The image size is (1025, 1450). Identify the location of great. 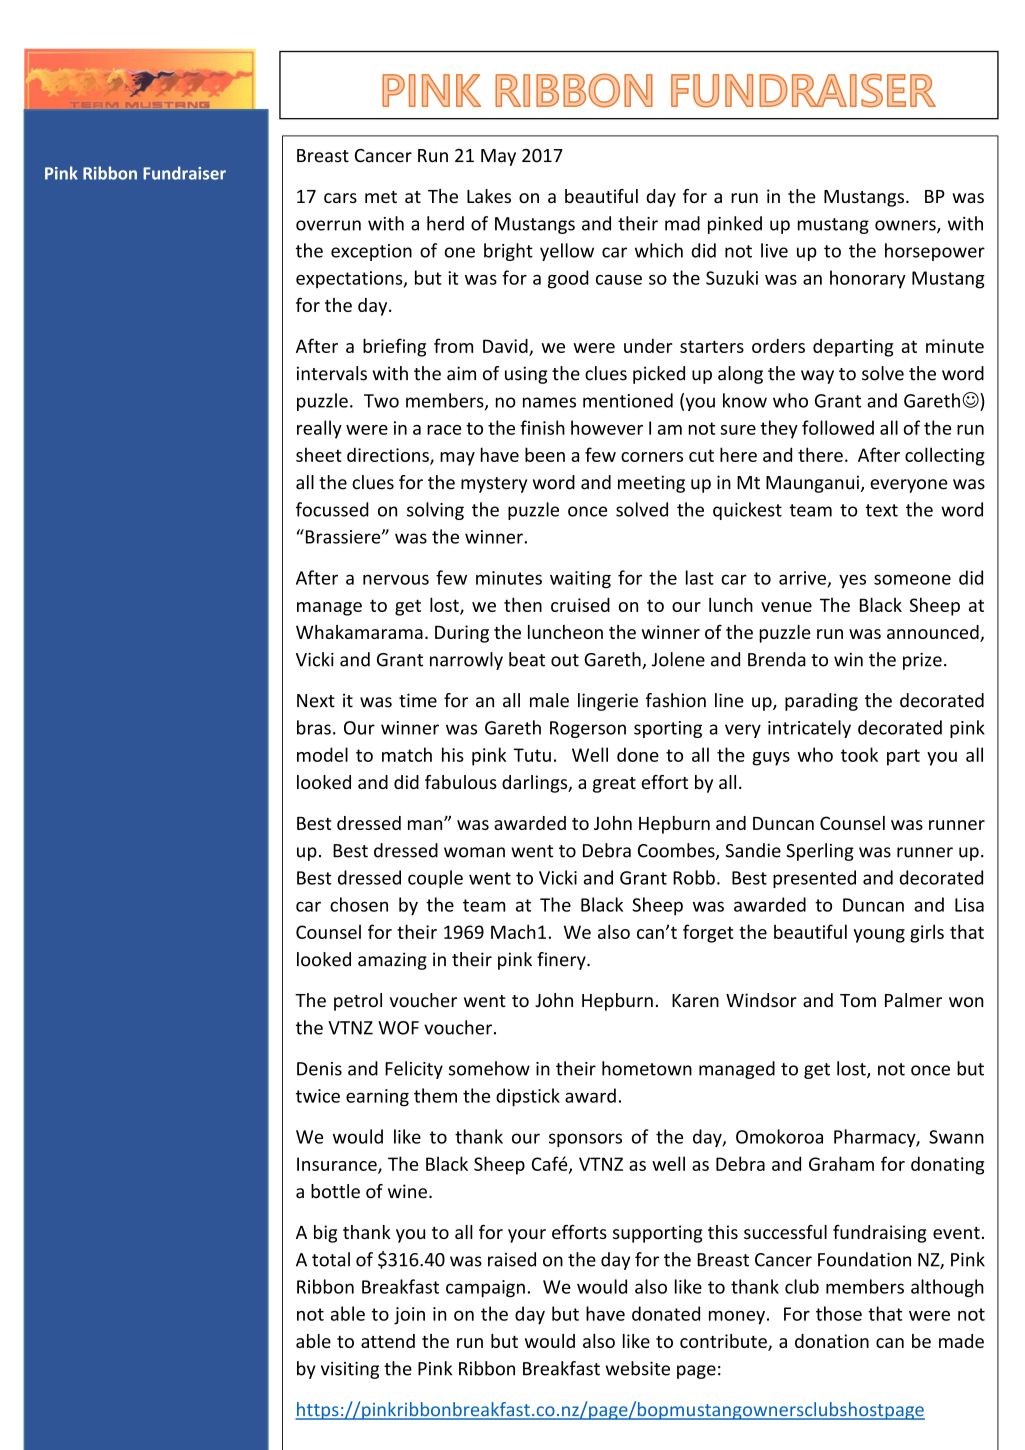
(614, 785).
